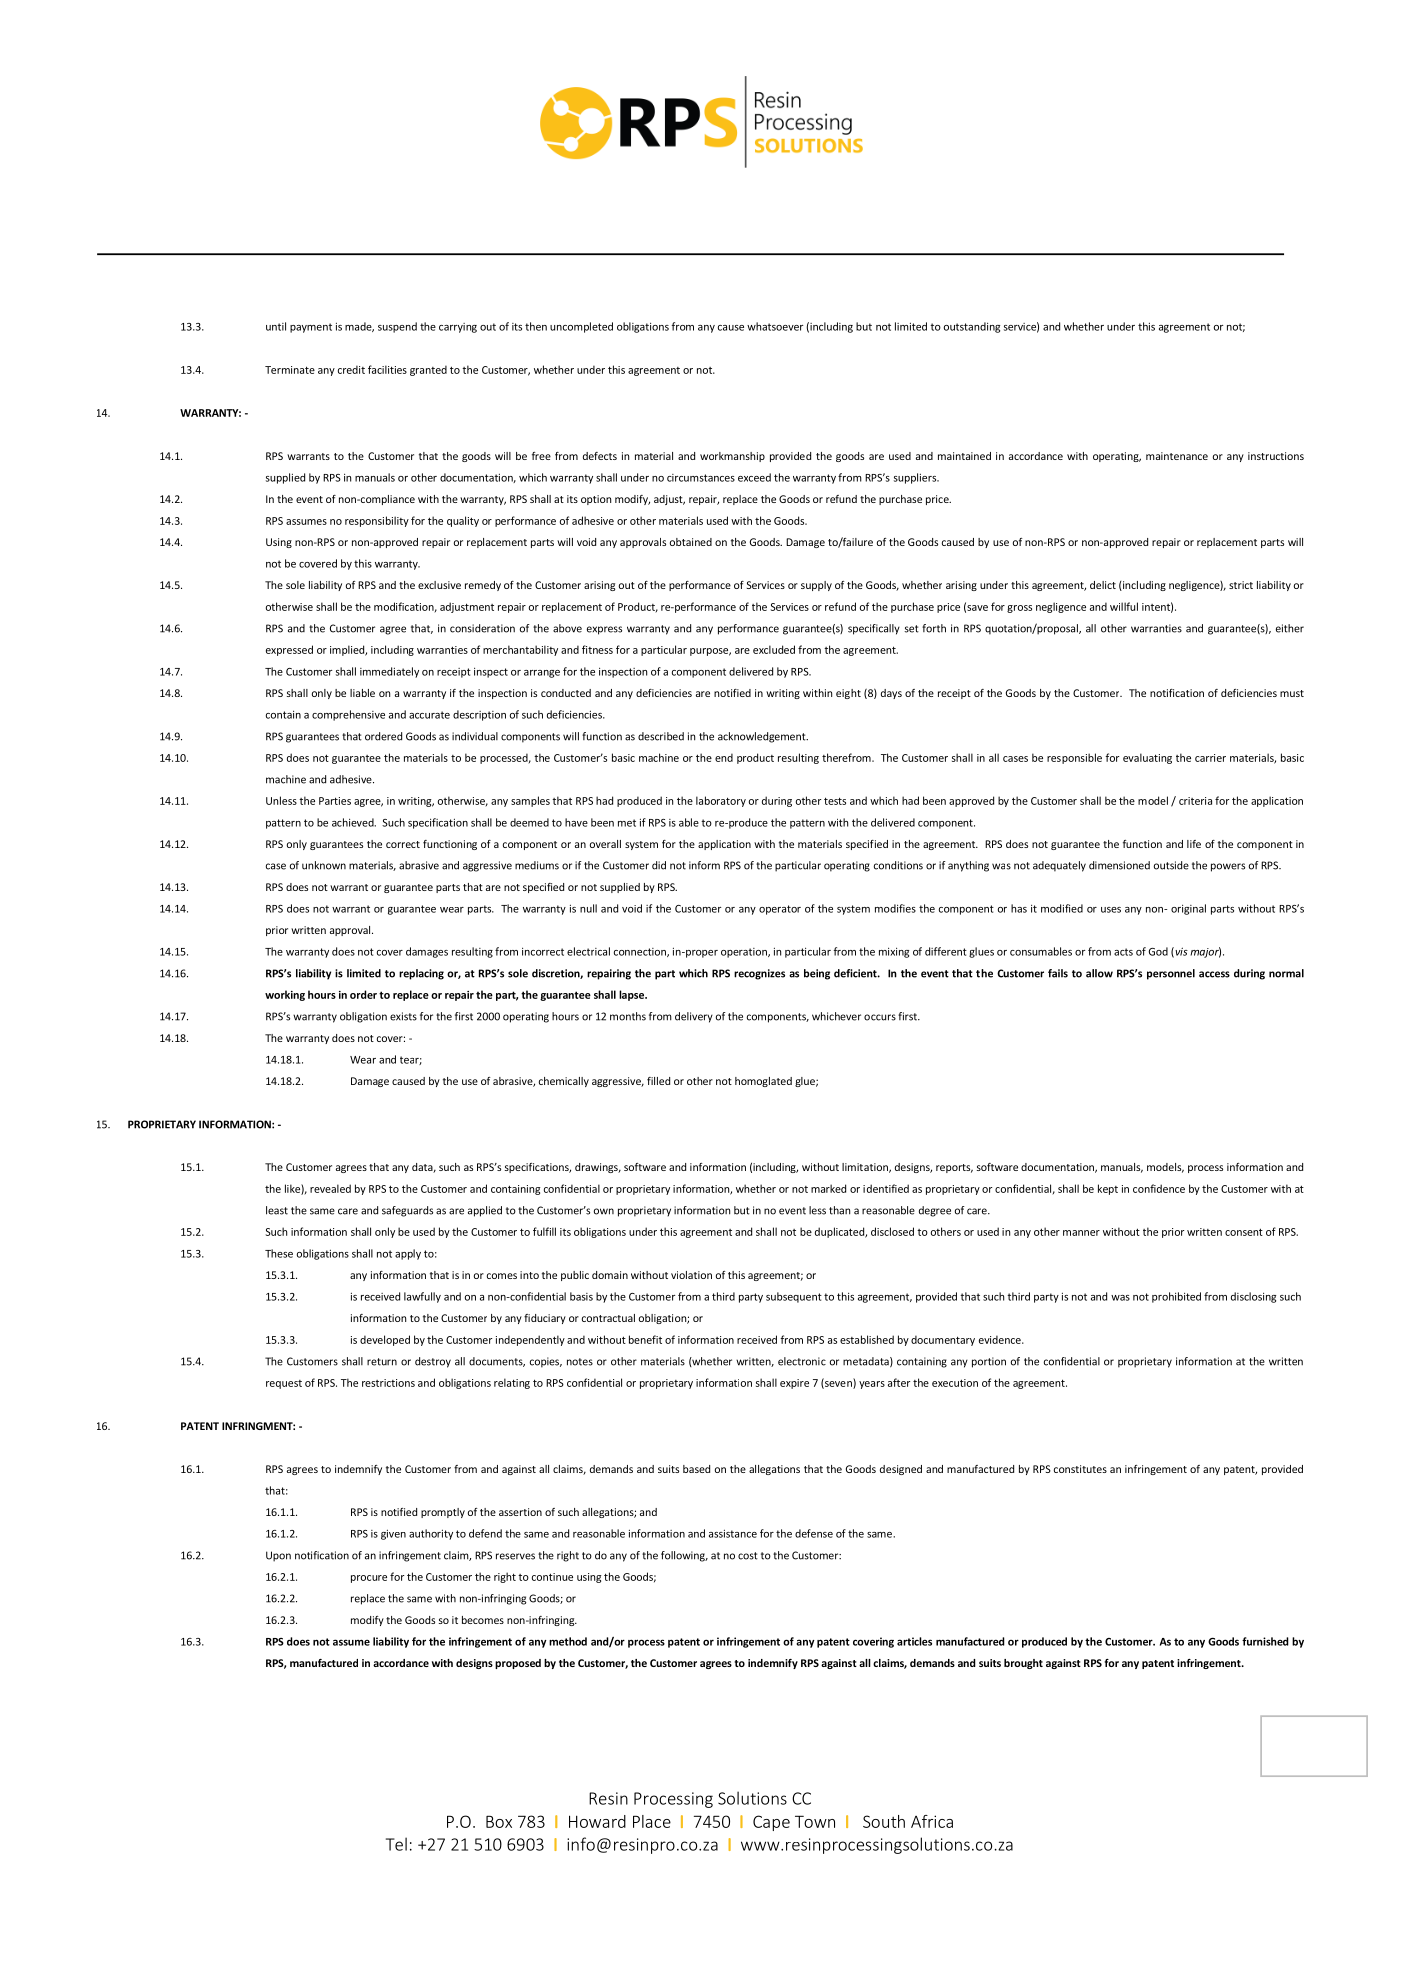  Describe the element at coordinates (1080, 1469) in the image. I see `constitutes` at that location.
